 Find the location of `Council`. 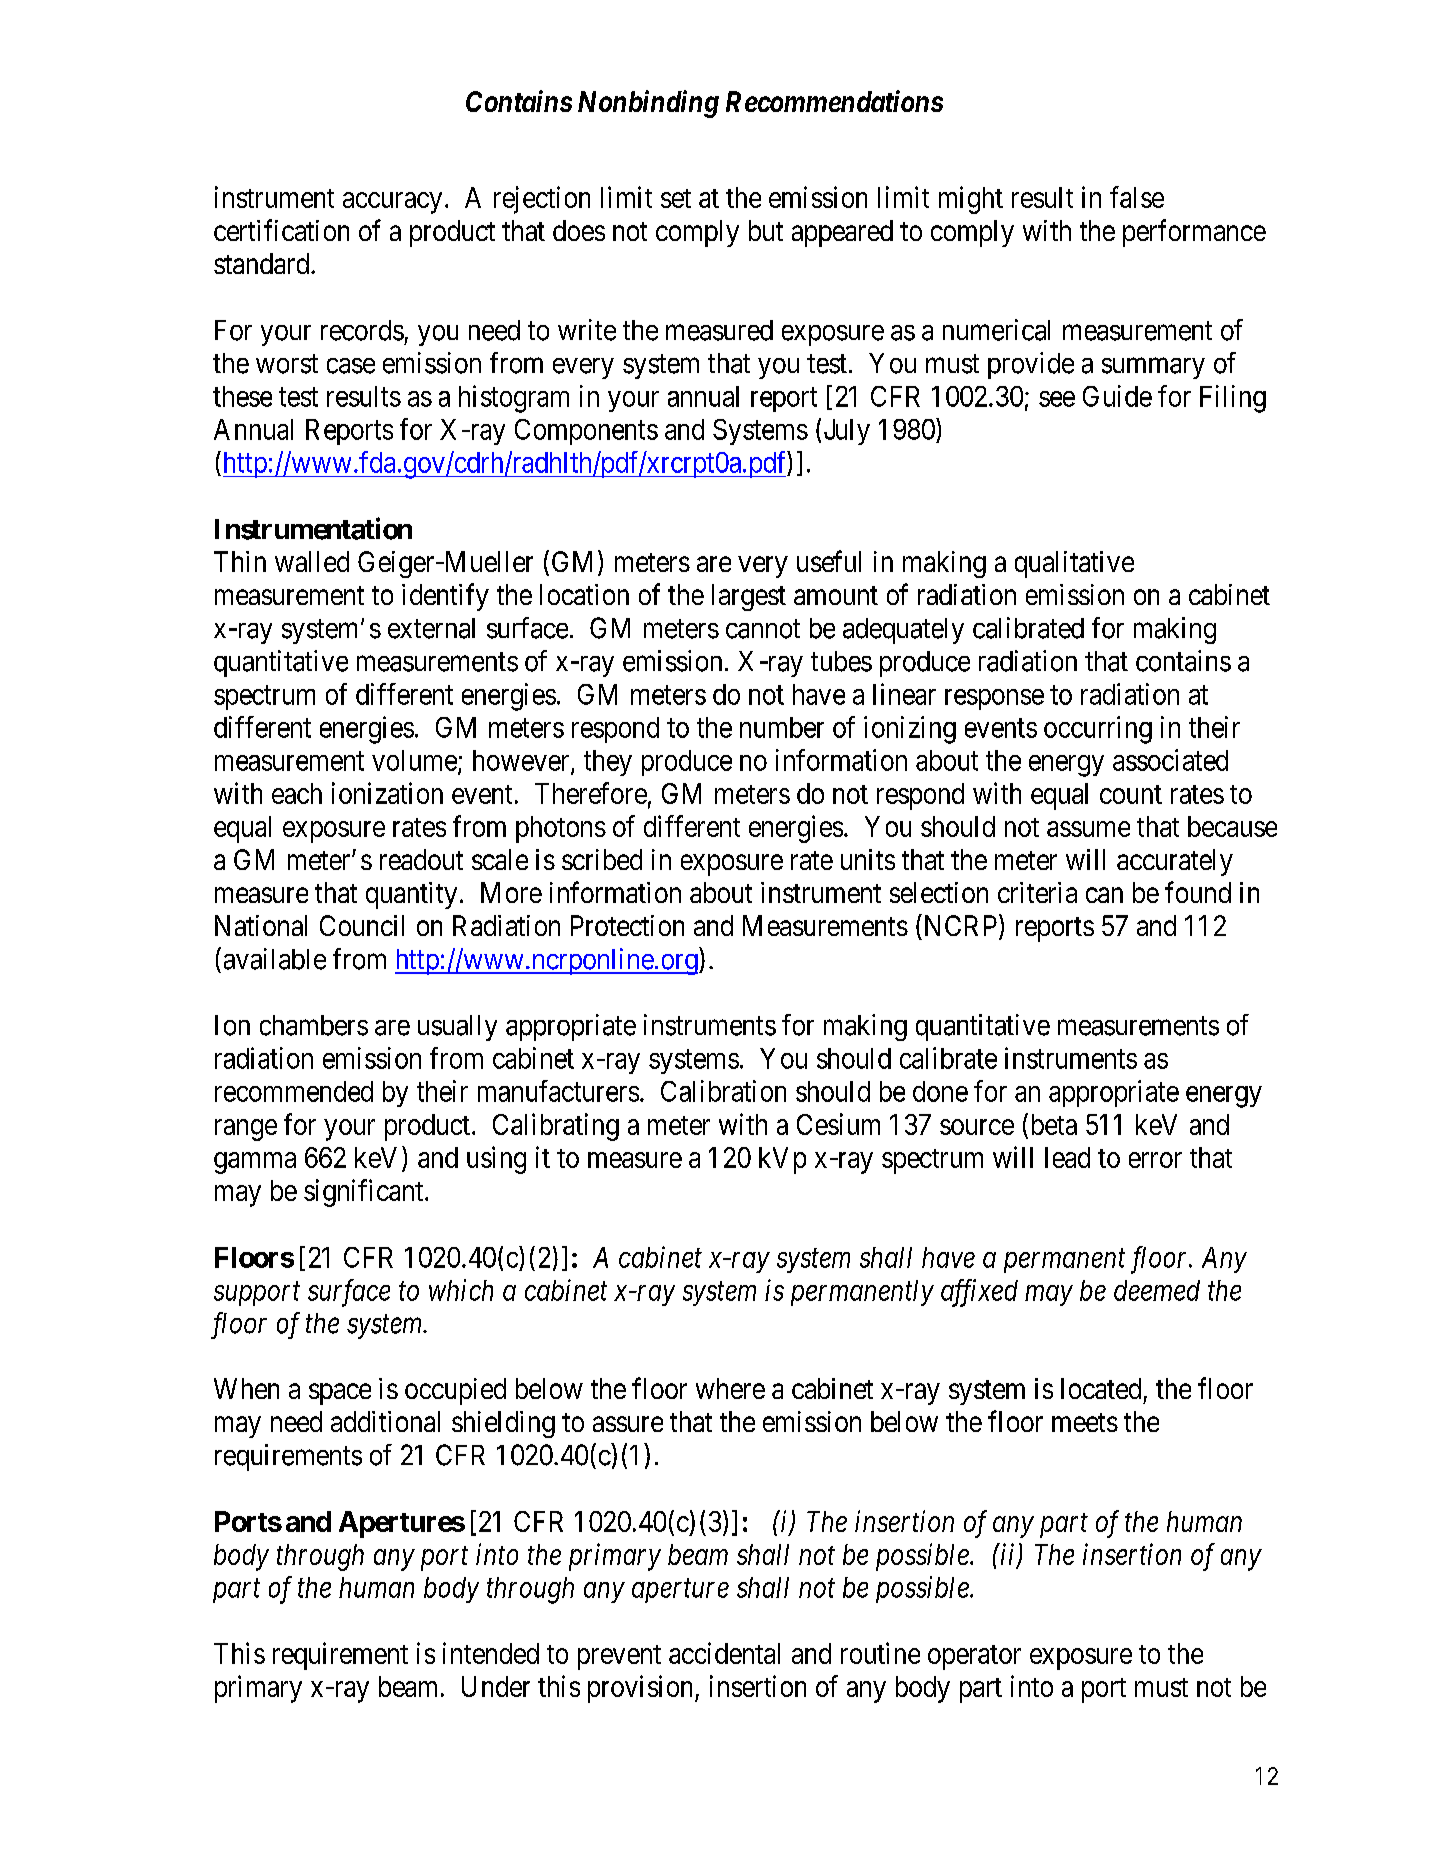

Council is located at coordinates (362, 925).
